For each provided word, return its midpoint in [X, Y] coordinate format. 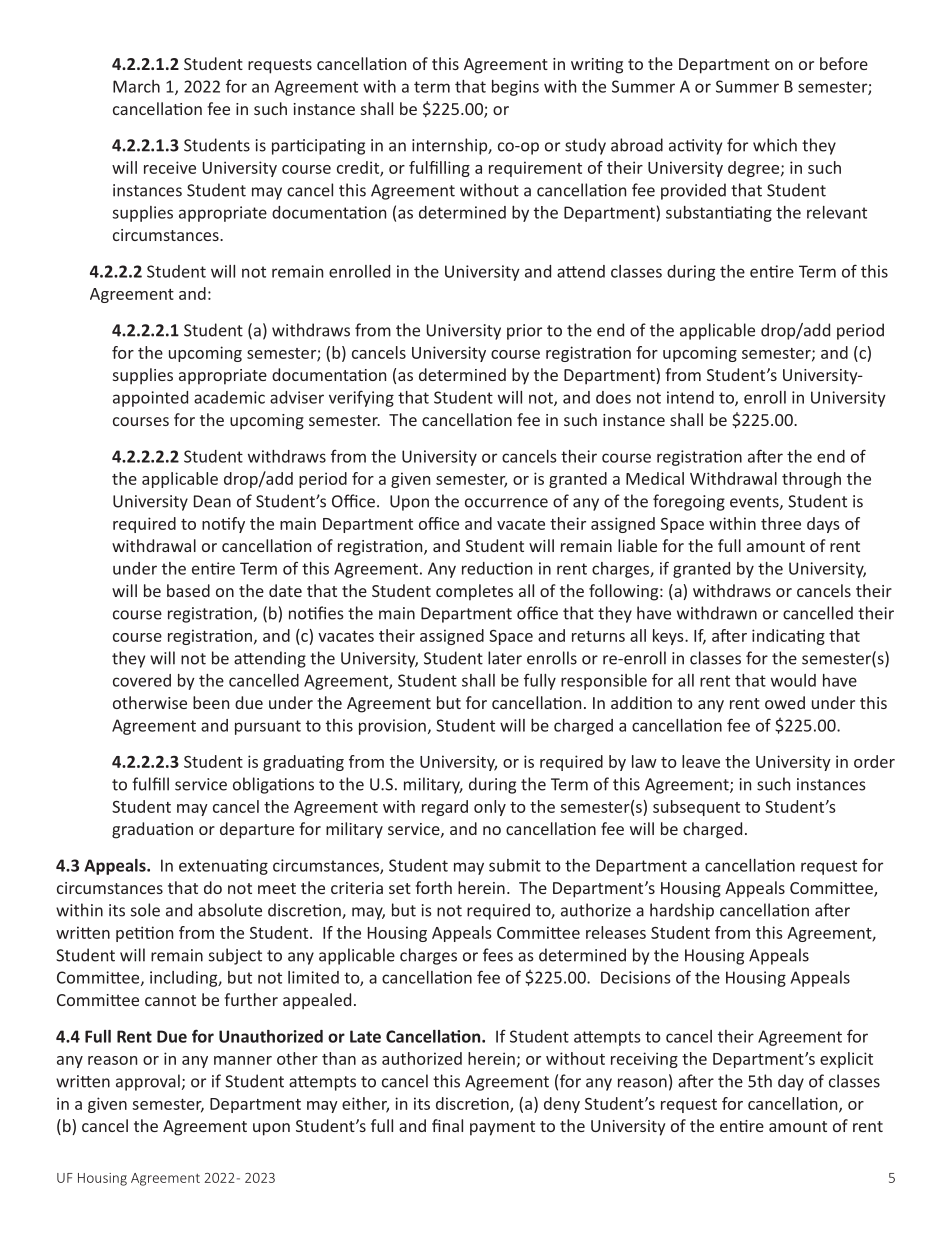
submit [515, 865]
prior [524, 332]
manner [243, 1060]
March [136, 86]
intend [690, 397]
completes [474, 592]
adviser [297, 397]
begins [515, 88]
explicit [846, 1060]
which [775, 145]
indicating [788, 637]
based [188, 590]
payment [502, 1128]
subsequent [696, 808]
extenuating [223, 867]
